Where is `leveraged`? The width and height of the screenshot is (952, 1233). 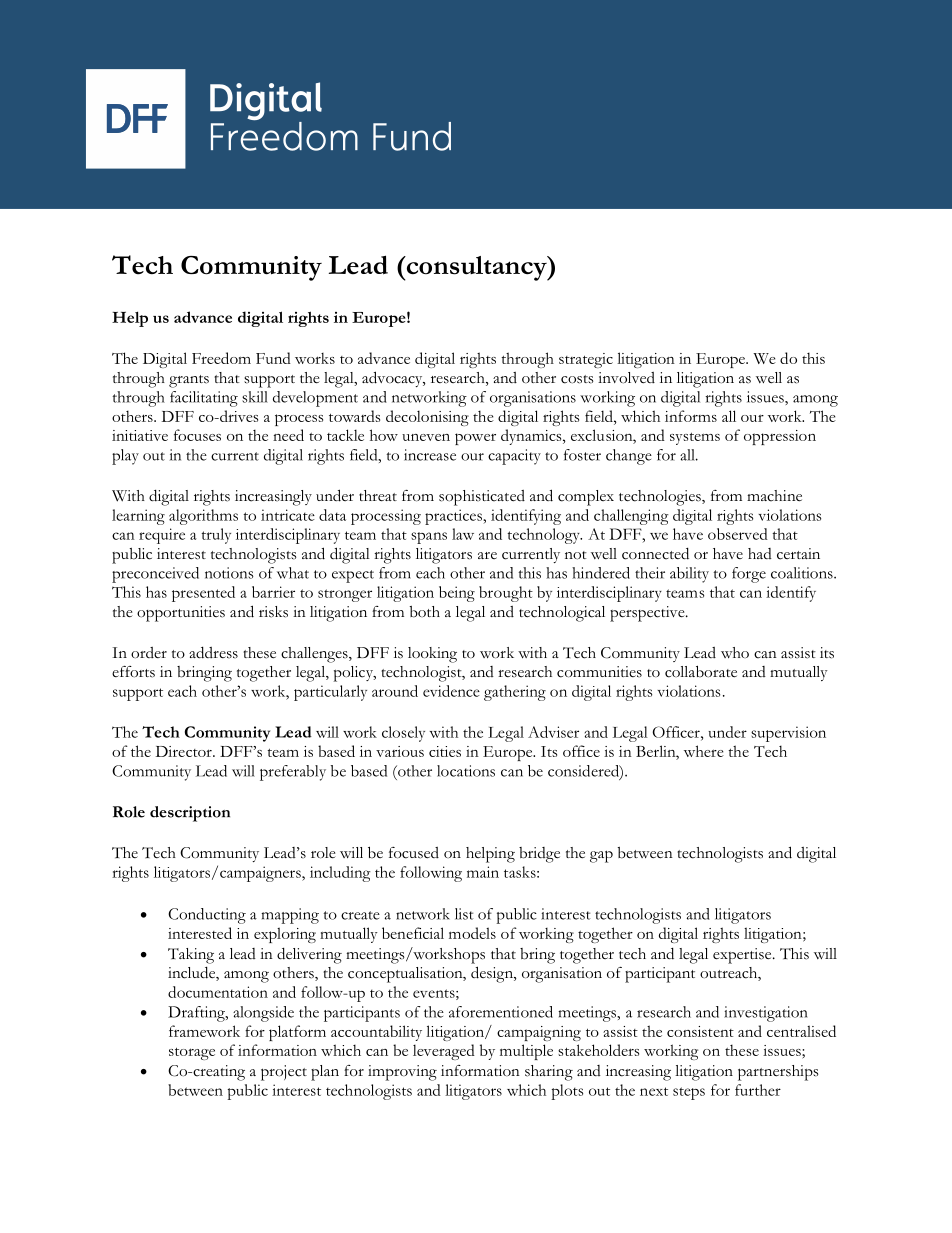 leveraged is located at coordinates (444, 1052).
